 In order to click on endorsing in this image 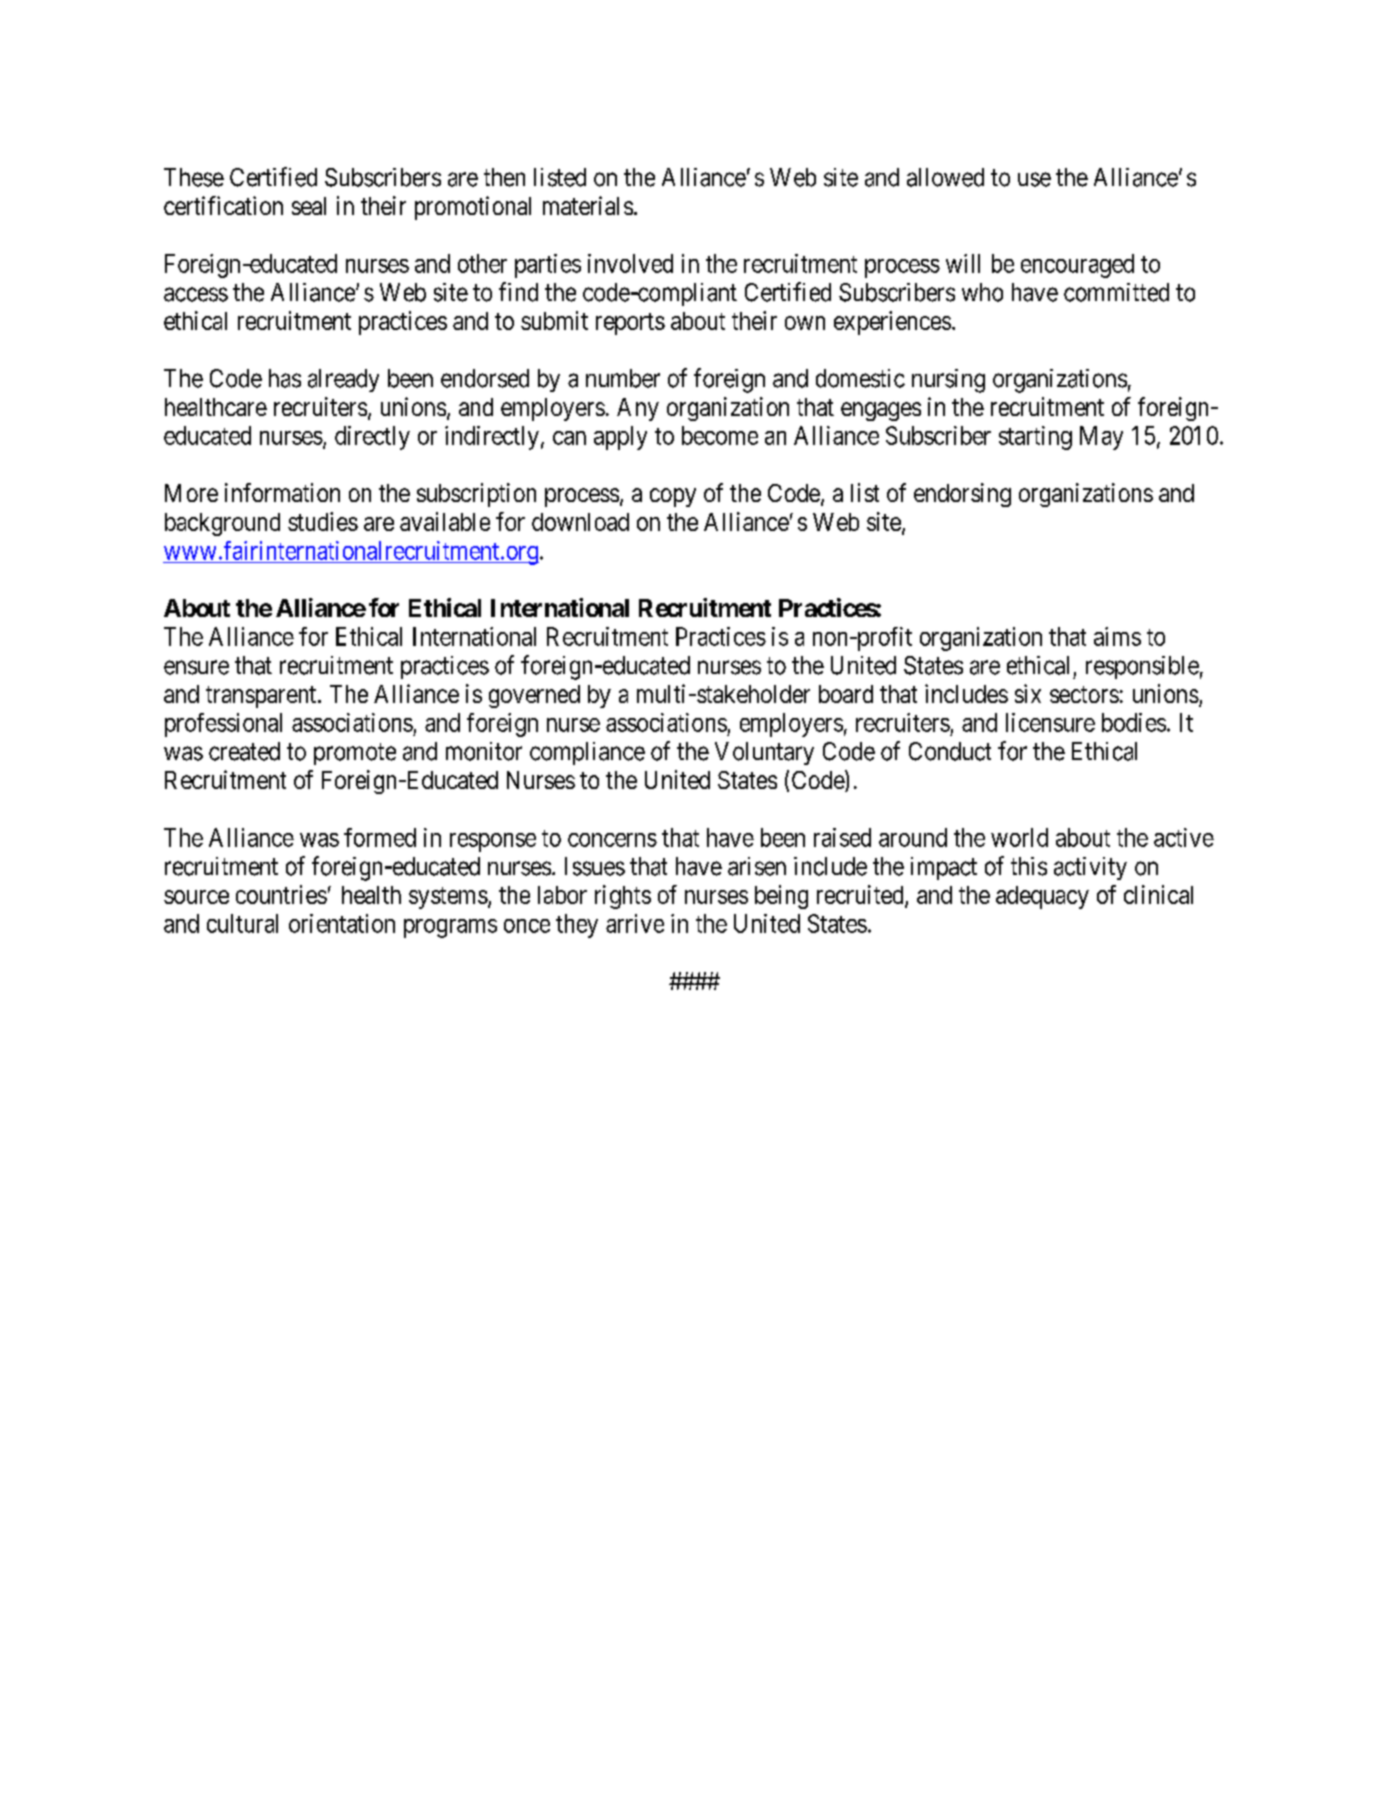, I will do `click(962, 495)`.
